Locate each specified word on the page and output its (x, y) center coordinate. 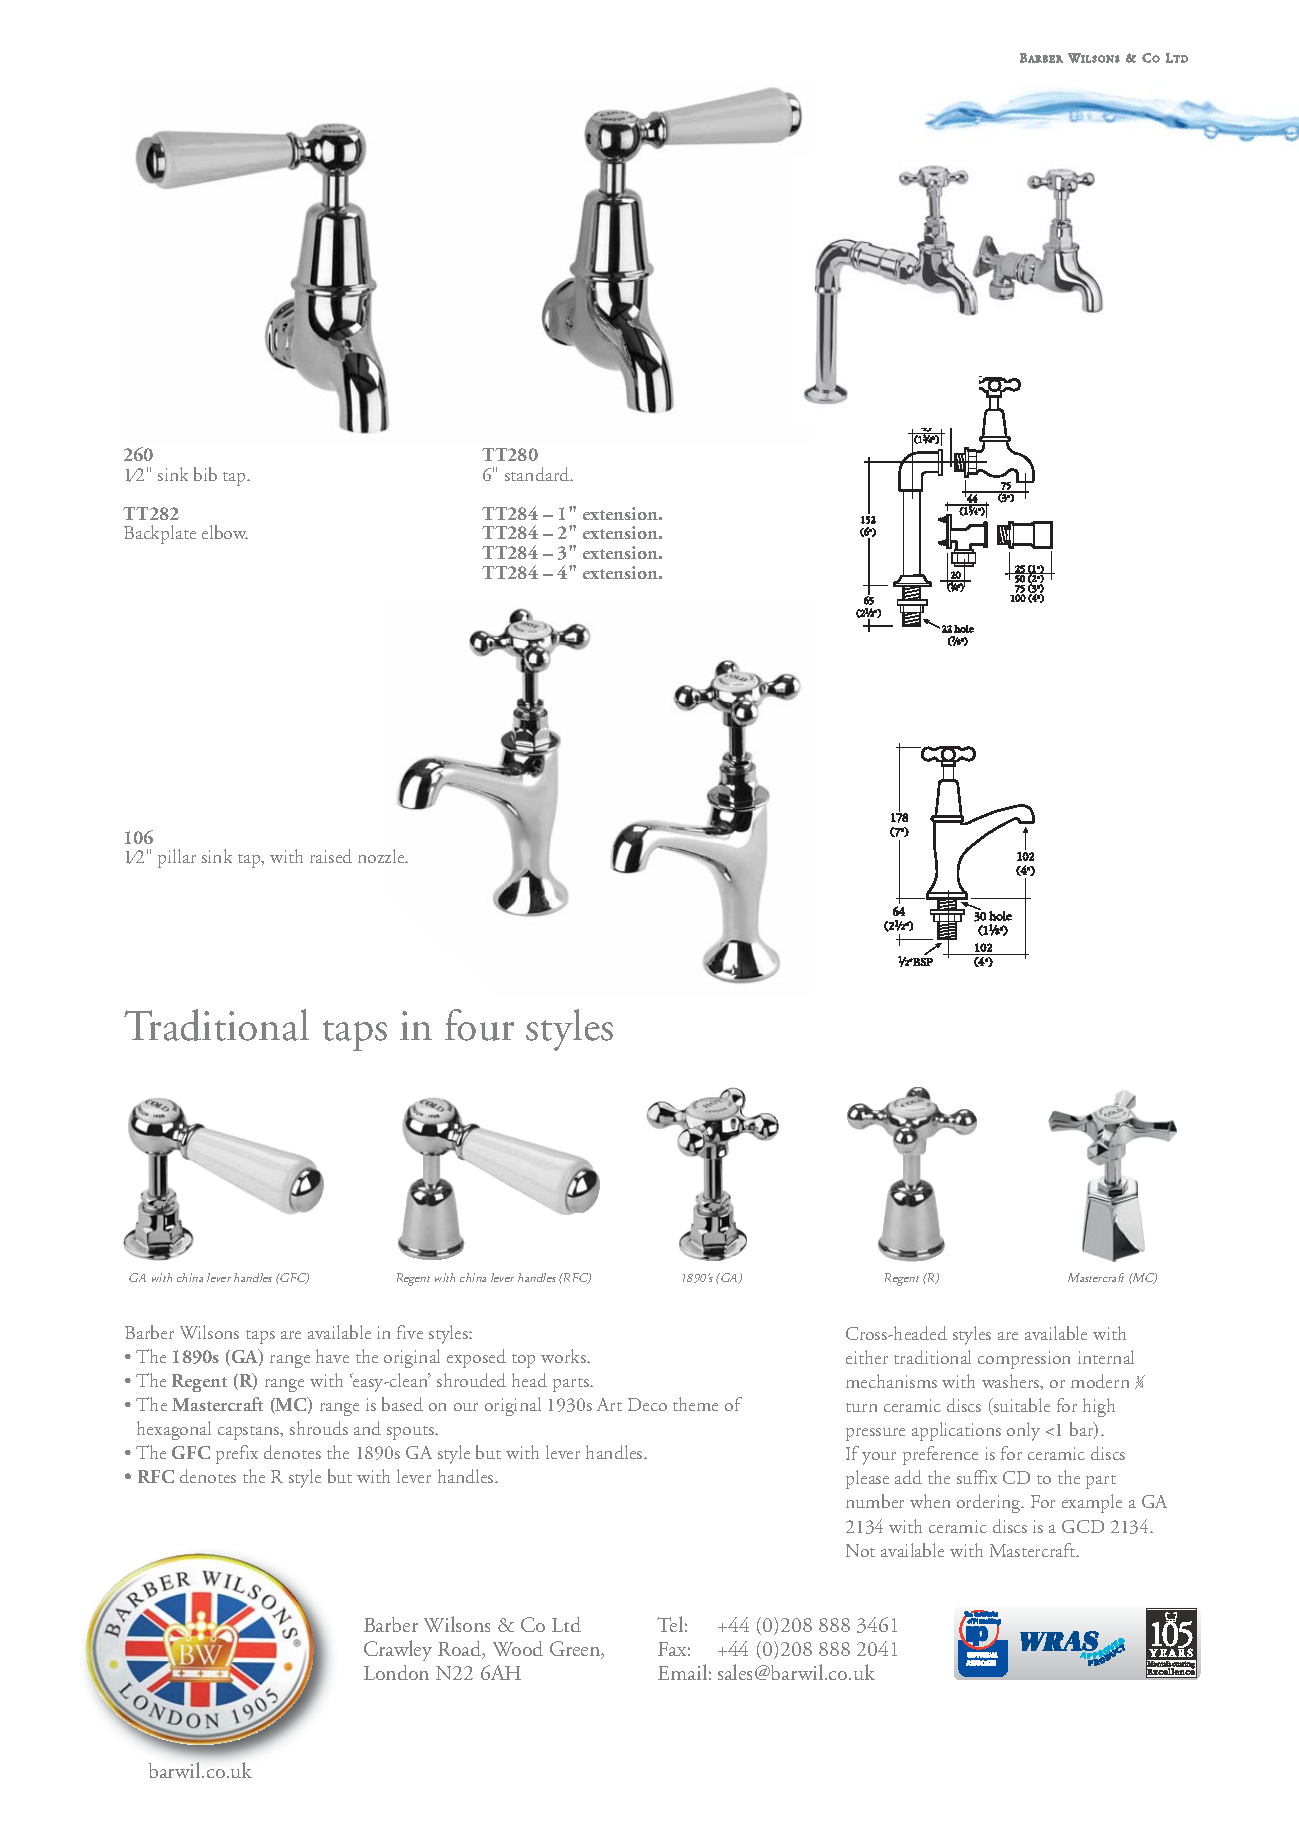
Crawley (398, 1650)
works (564, 1356)
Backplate (160, 534)
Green (576, 1650)
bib (205, 474)
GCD (1083, 1526)
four (479, 1025)
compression (1024, 1360)
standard (538, 474)
